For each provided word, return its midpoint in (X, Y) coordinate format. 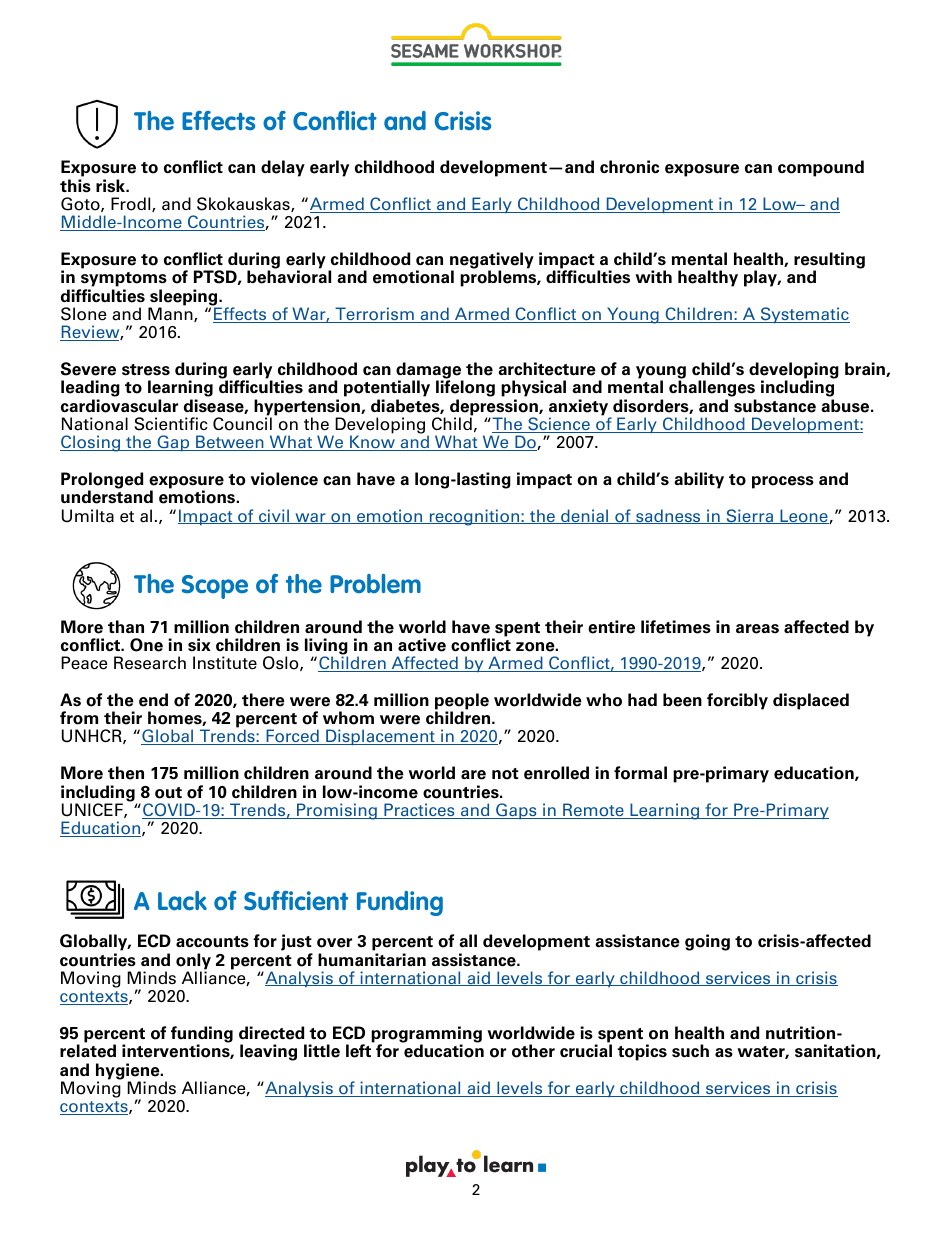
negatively (492, 261)
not (505, 774)
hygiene (129, 1072)
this (75, 186)
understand (107, 497)
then (126, 773)
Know (372, 443)
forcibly (737, 701)
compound (821, 168)
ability (699, 480)
